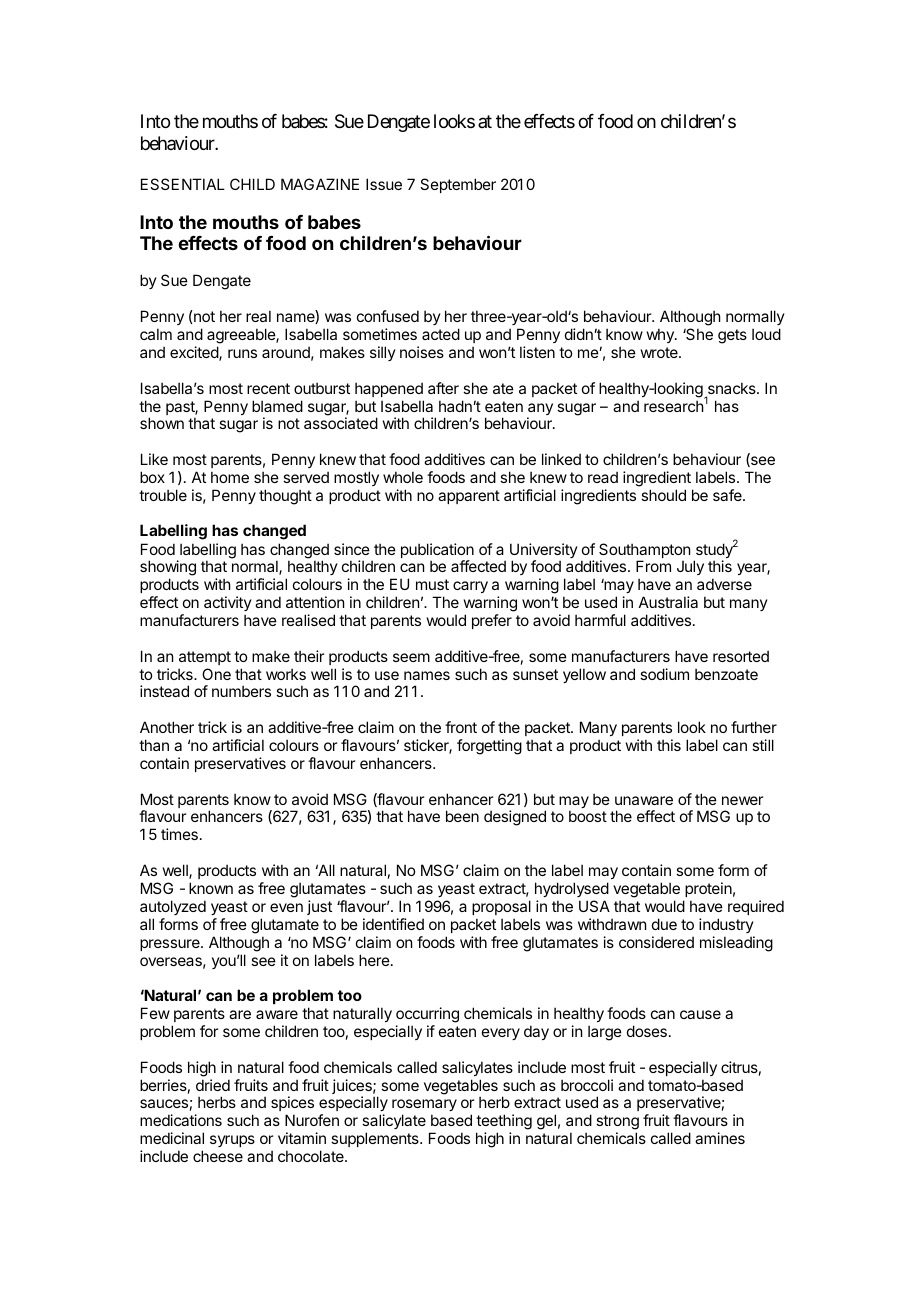 The image size is (924, 1308). Describe the element at coordinates (424, 1107) in the page. I see `rosemary` at that location.
